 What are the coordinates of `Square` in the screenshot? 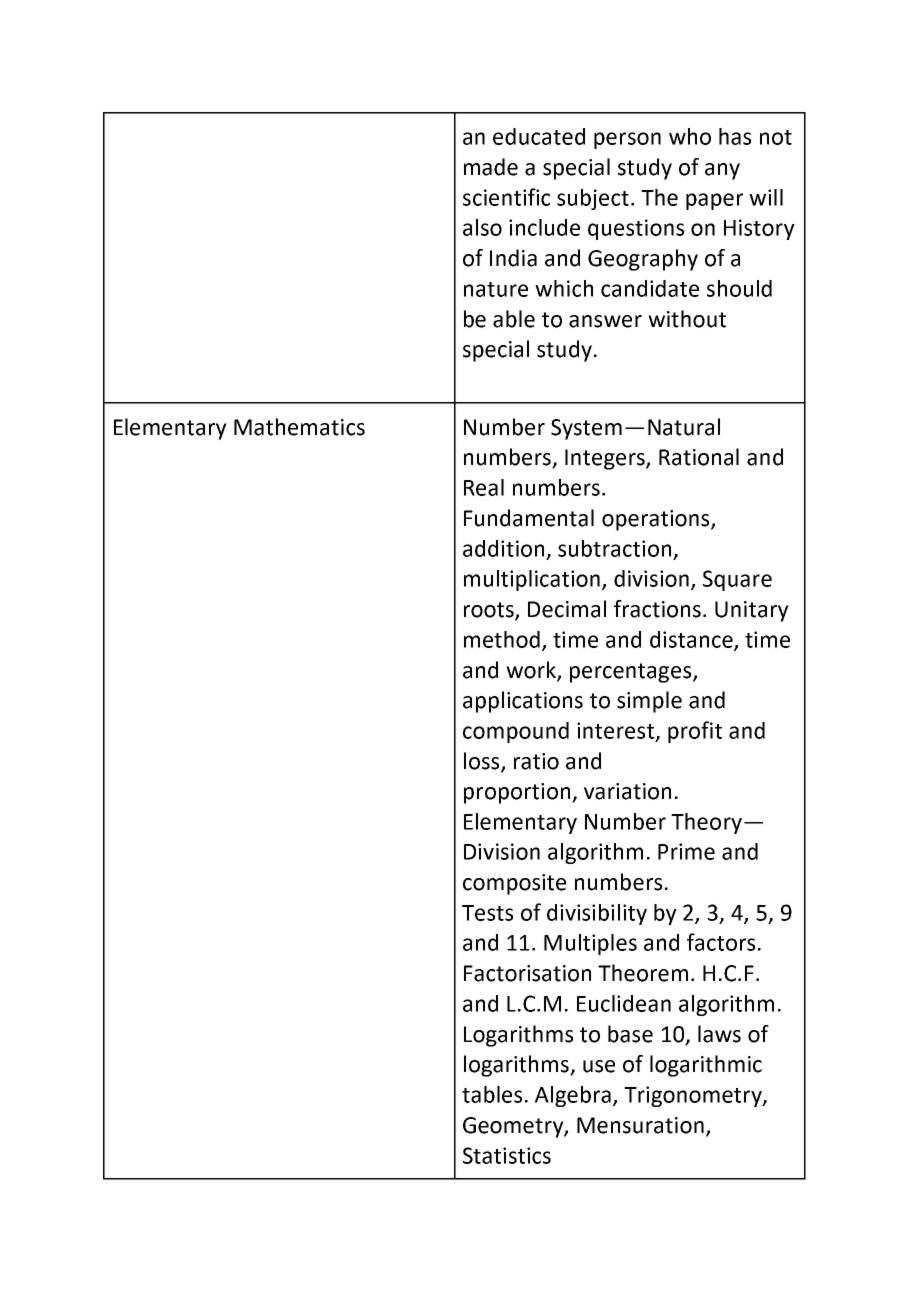 It's located at (737, 580).
